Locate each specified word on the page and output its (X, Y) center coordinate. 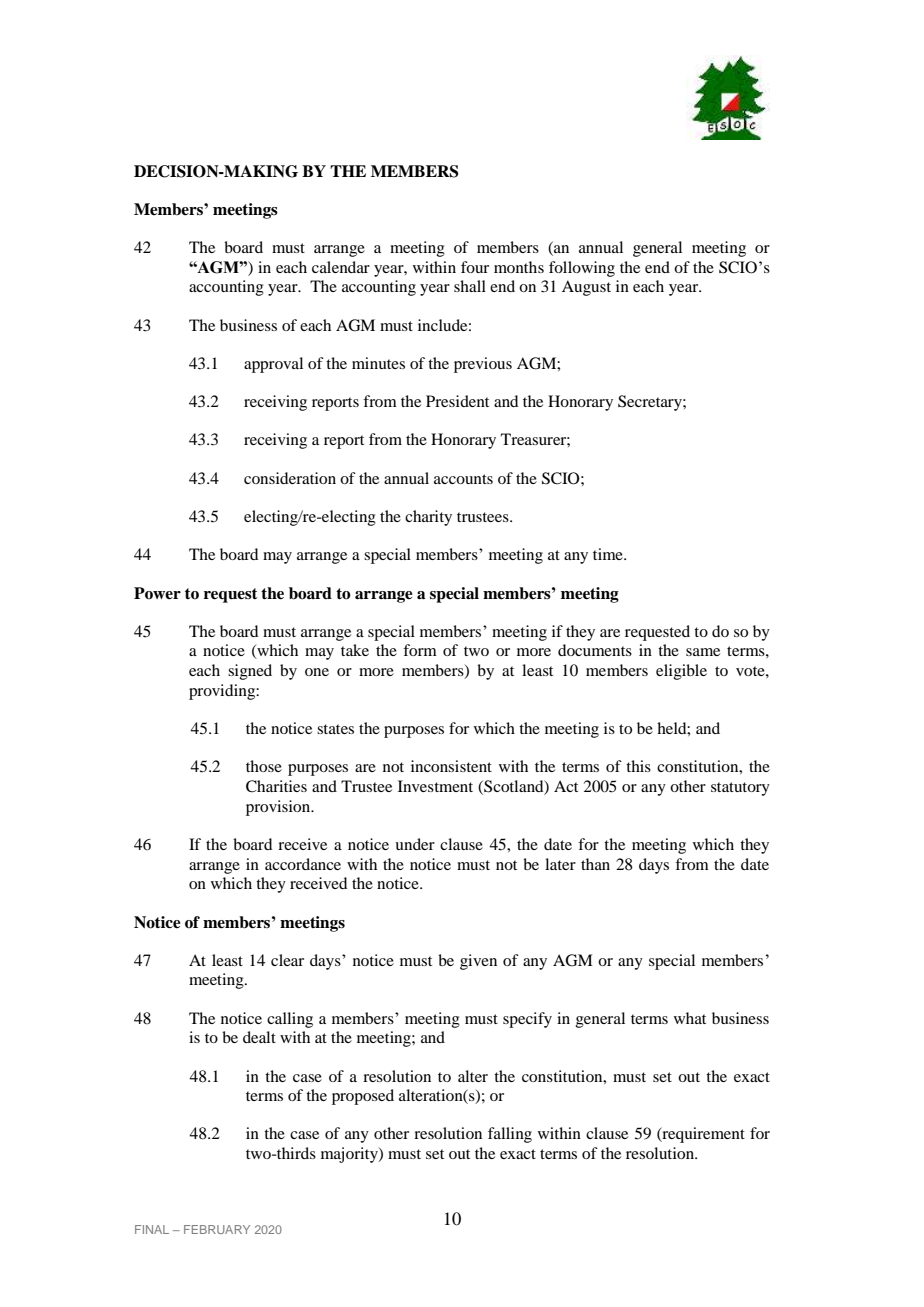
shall (470, 286)
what (690, 1018)
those (264, 766)
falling (510, 1135)
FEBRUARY (217, 1229)
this (638, 766)
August (586, 288)
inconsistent (451, 766)
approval (273, 365)
